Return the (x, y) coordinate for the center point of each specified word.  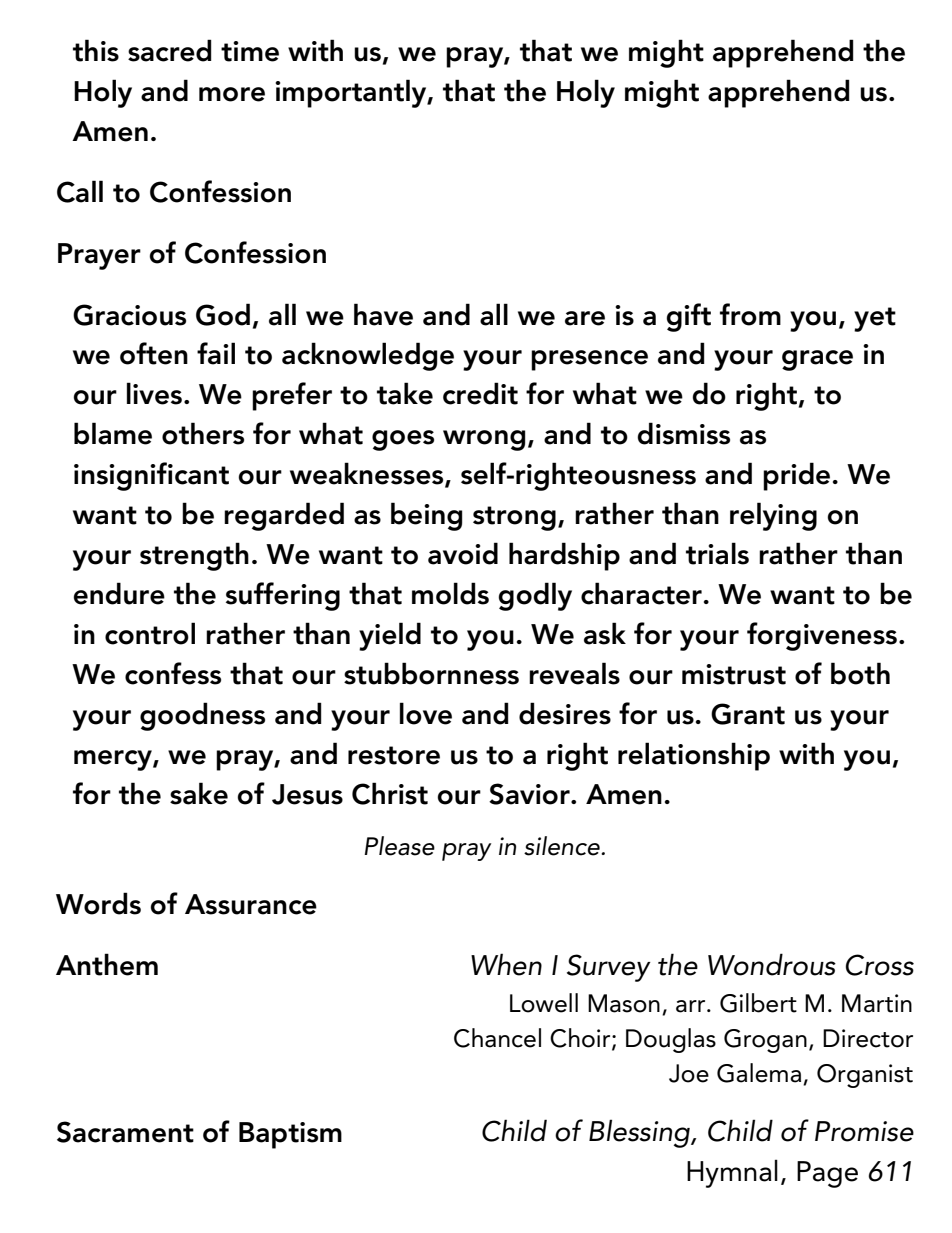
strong (514, 518)
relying (773, 516)
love (426, 713)
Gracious (129, 315)
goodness (202, 716)
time (250, 51)
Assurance (251, 904)
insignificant (151, 476)
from (750, 314)
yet (875, 319)
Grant (748, 714)
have (383, 314)
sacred (169, 50)
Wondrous (772, 964)
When (506, 964)
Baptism (290, 1135)
